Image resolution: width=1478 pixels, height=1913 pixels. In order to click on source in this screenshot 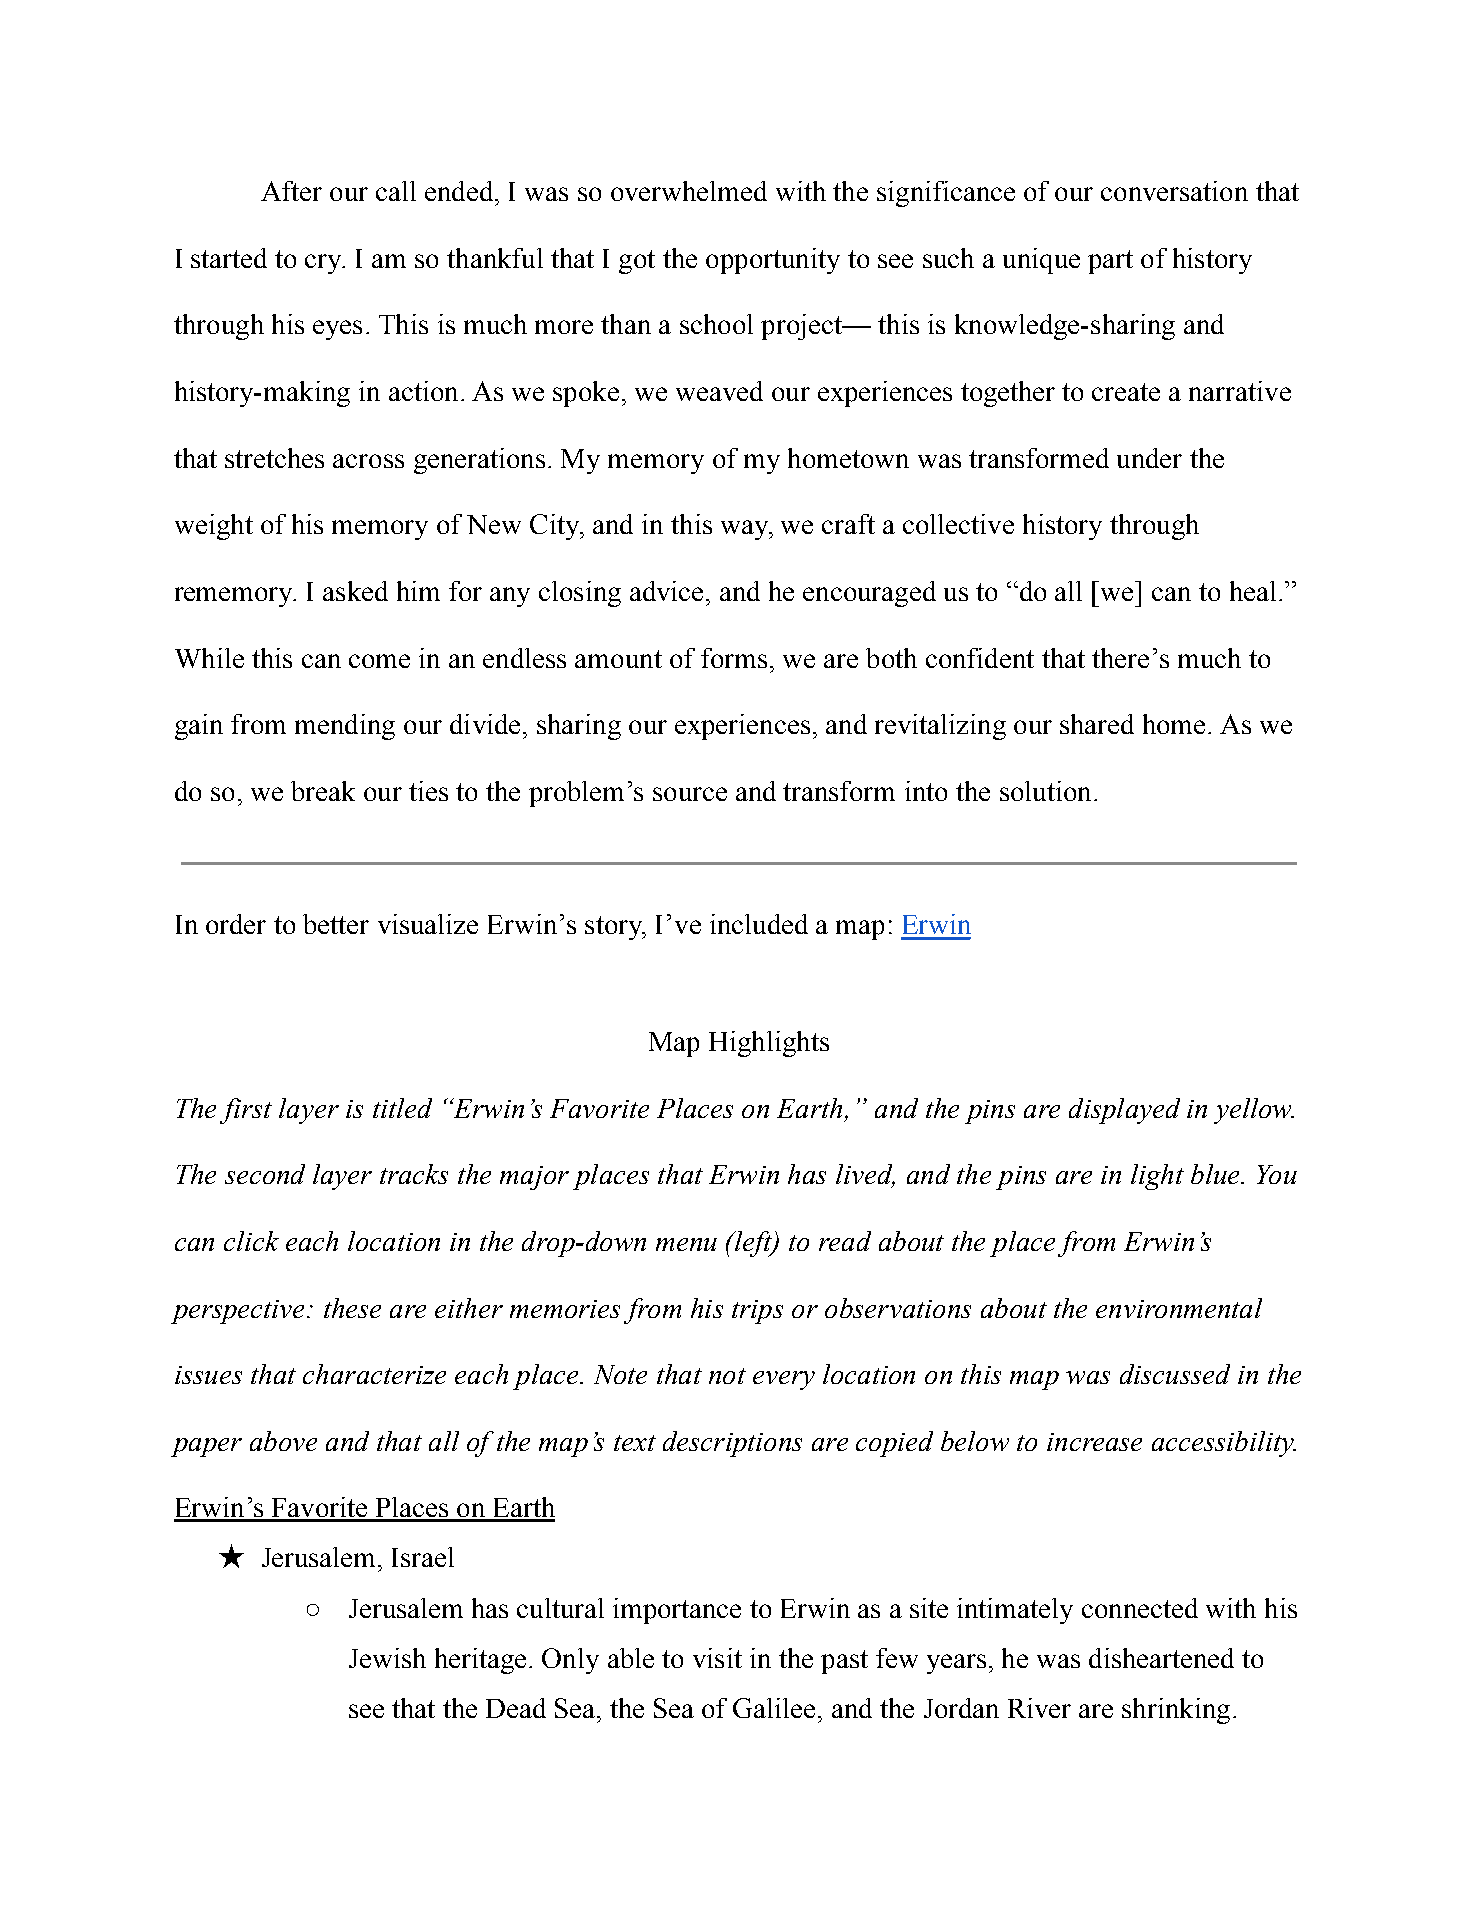, I will do `click(690, 794)`.
